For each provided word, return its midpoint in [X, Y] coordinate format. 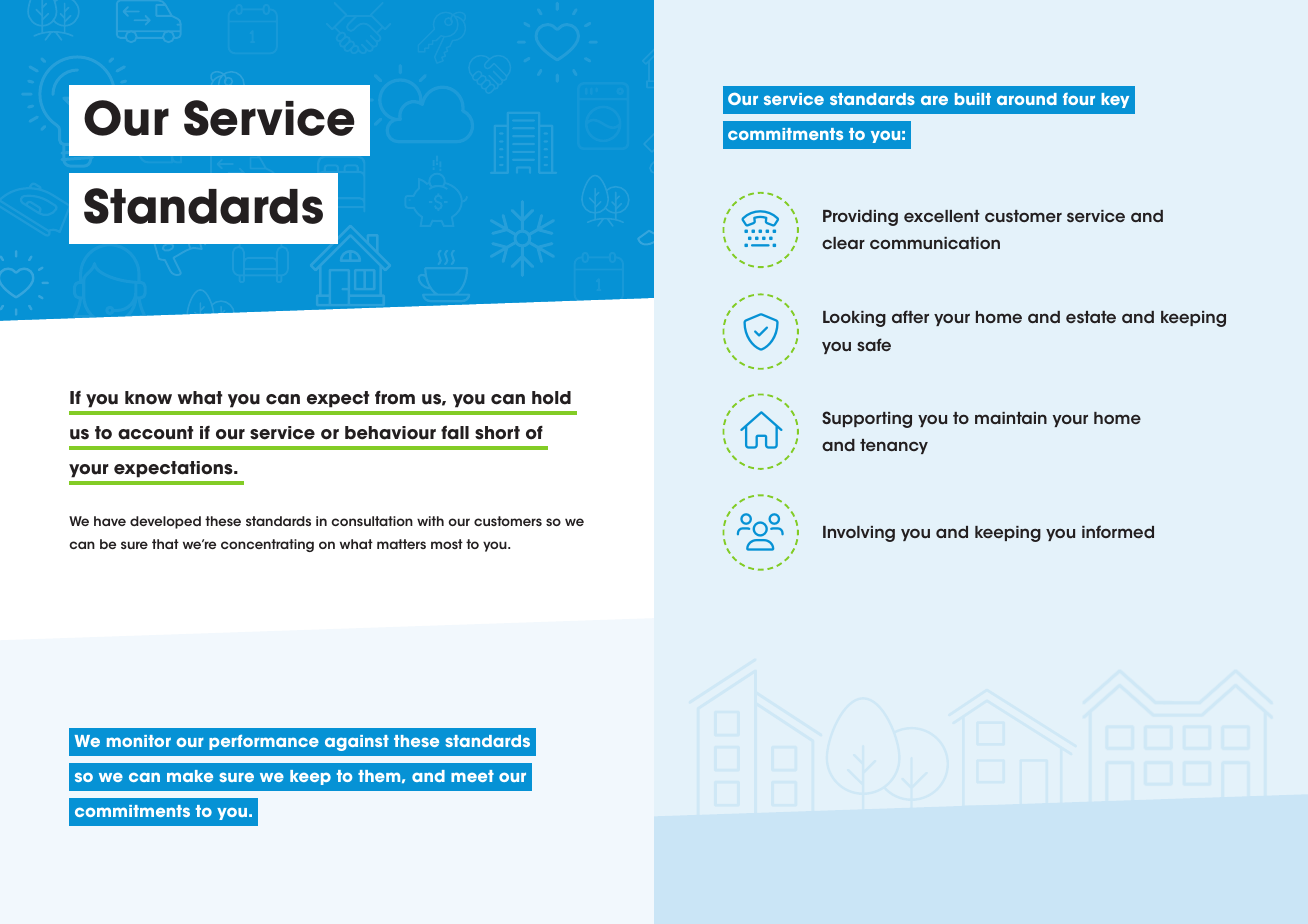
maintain [1011, 418]
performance [264, 742]
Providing [860, 218]
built [973, 99]
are [934, 100]
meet [472, 776]
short [497, 433]
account [156, 433]
